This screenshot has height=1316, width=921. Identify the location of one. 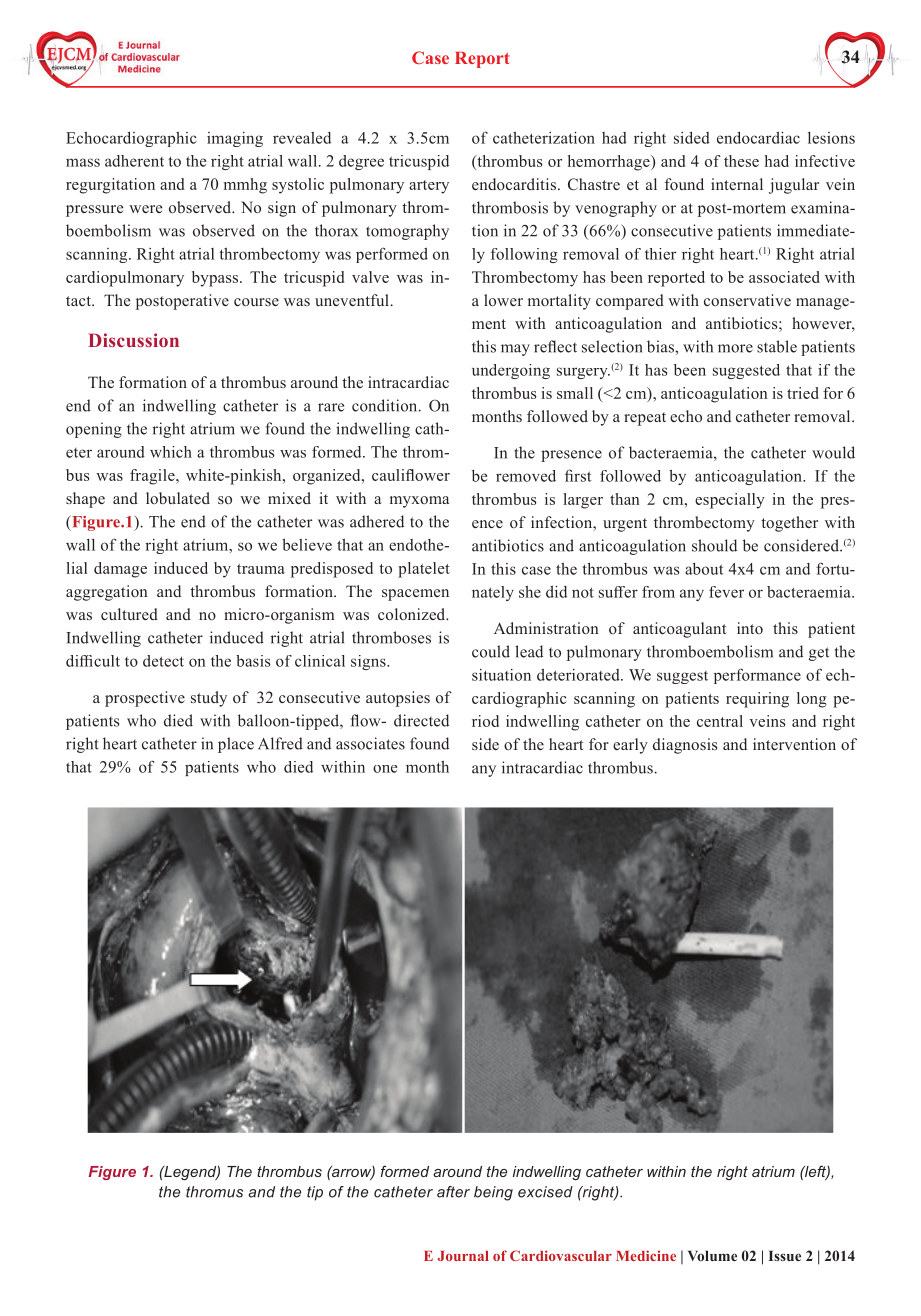
(385, 769).
